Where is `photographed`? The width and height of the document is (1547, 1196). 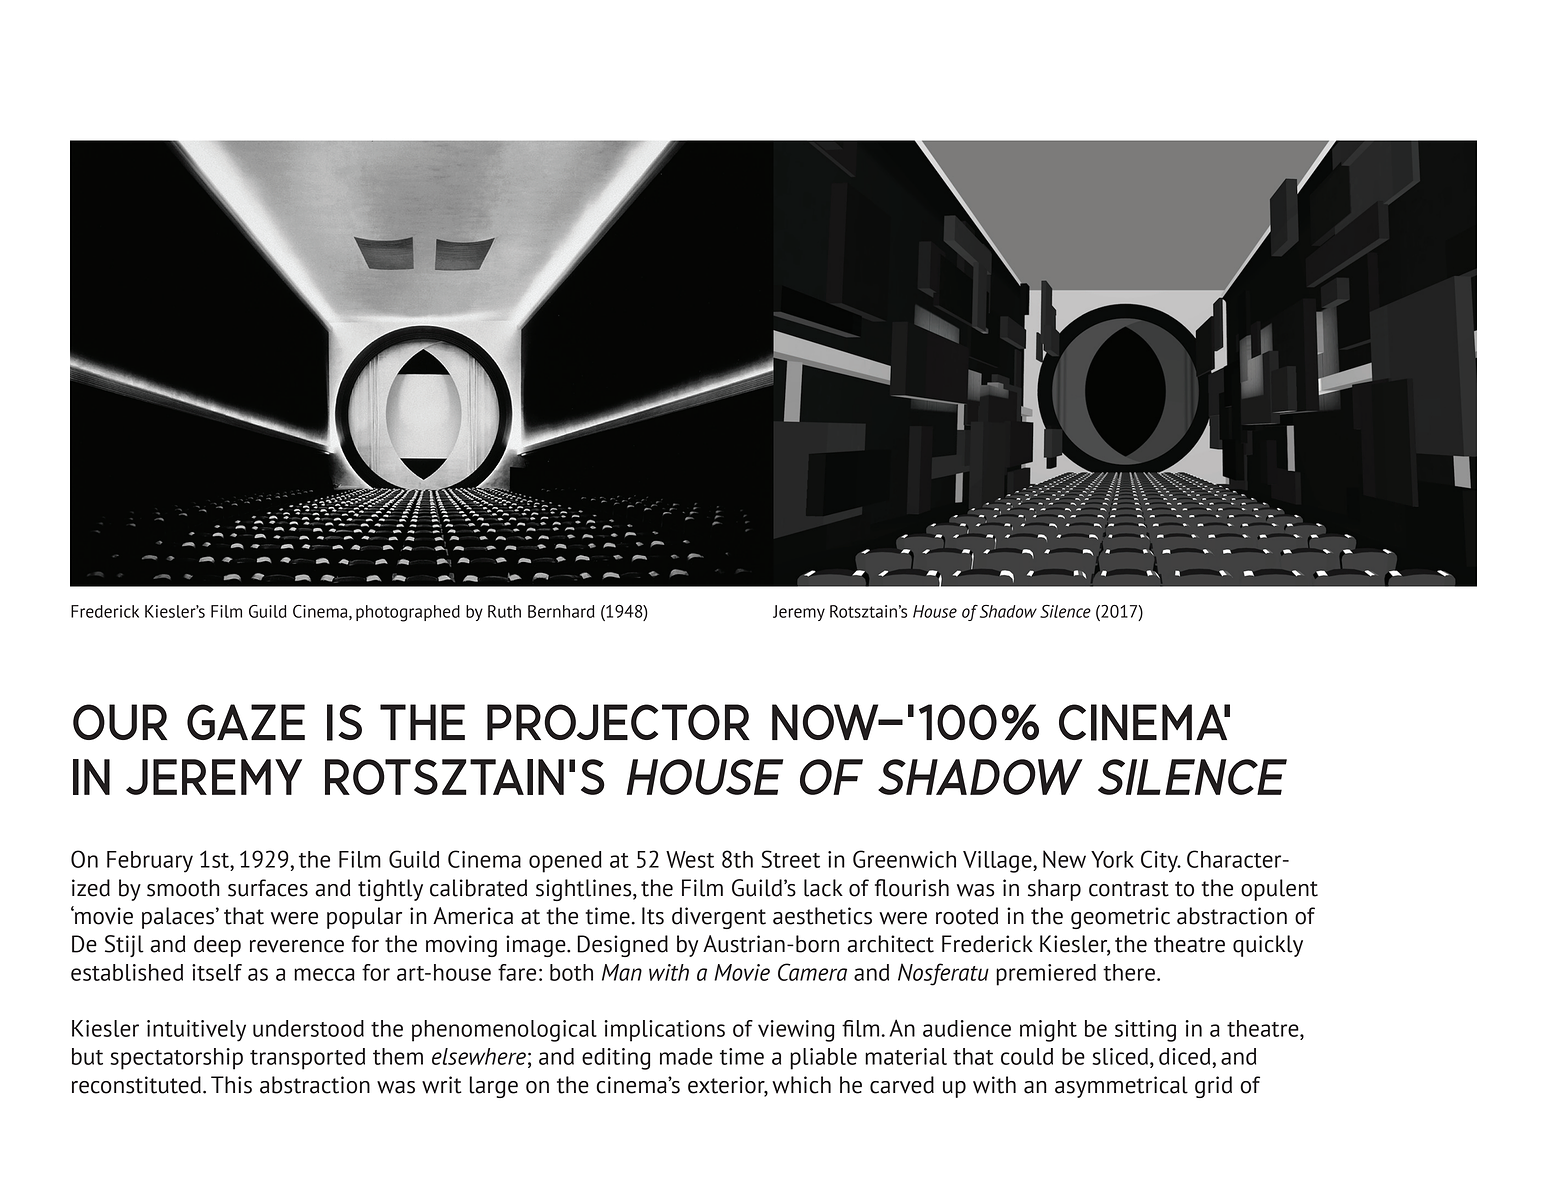 photographed is located at coordinates (408, 613).
